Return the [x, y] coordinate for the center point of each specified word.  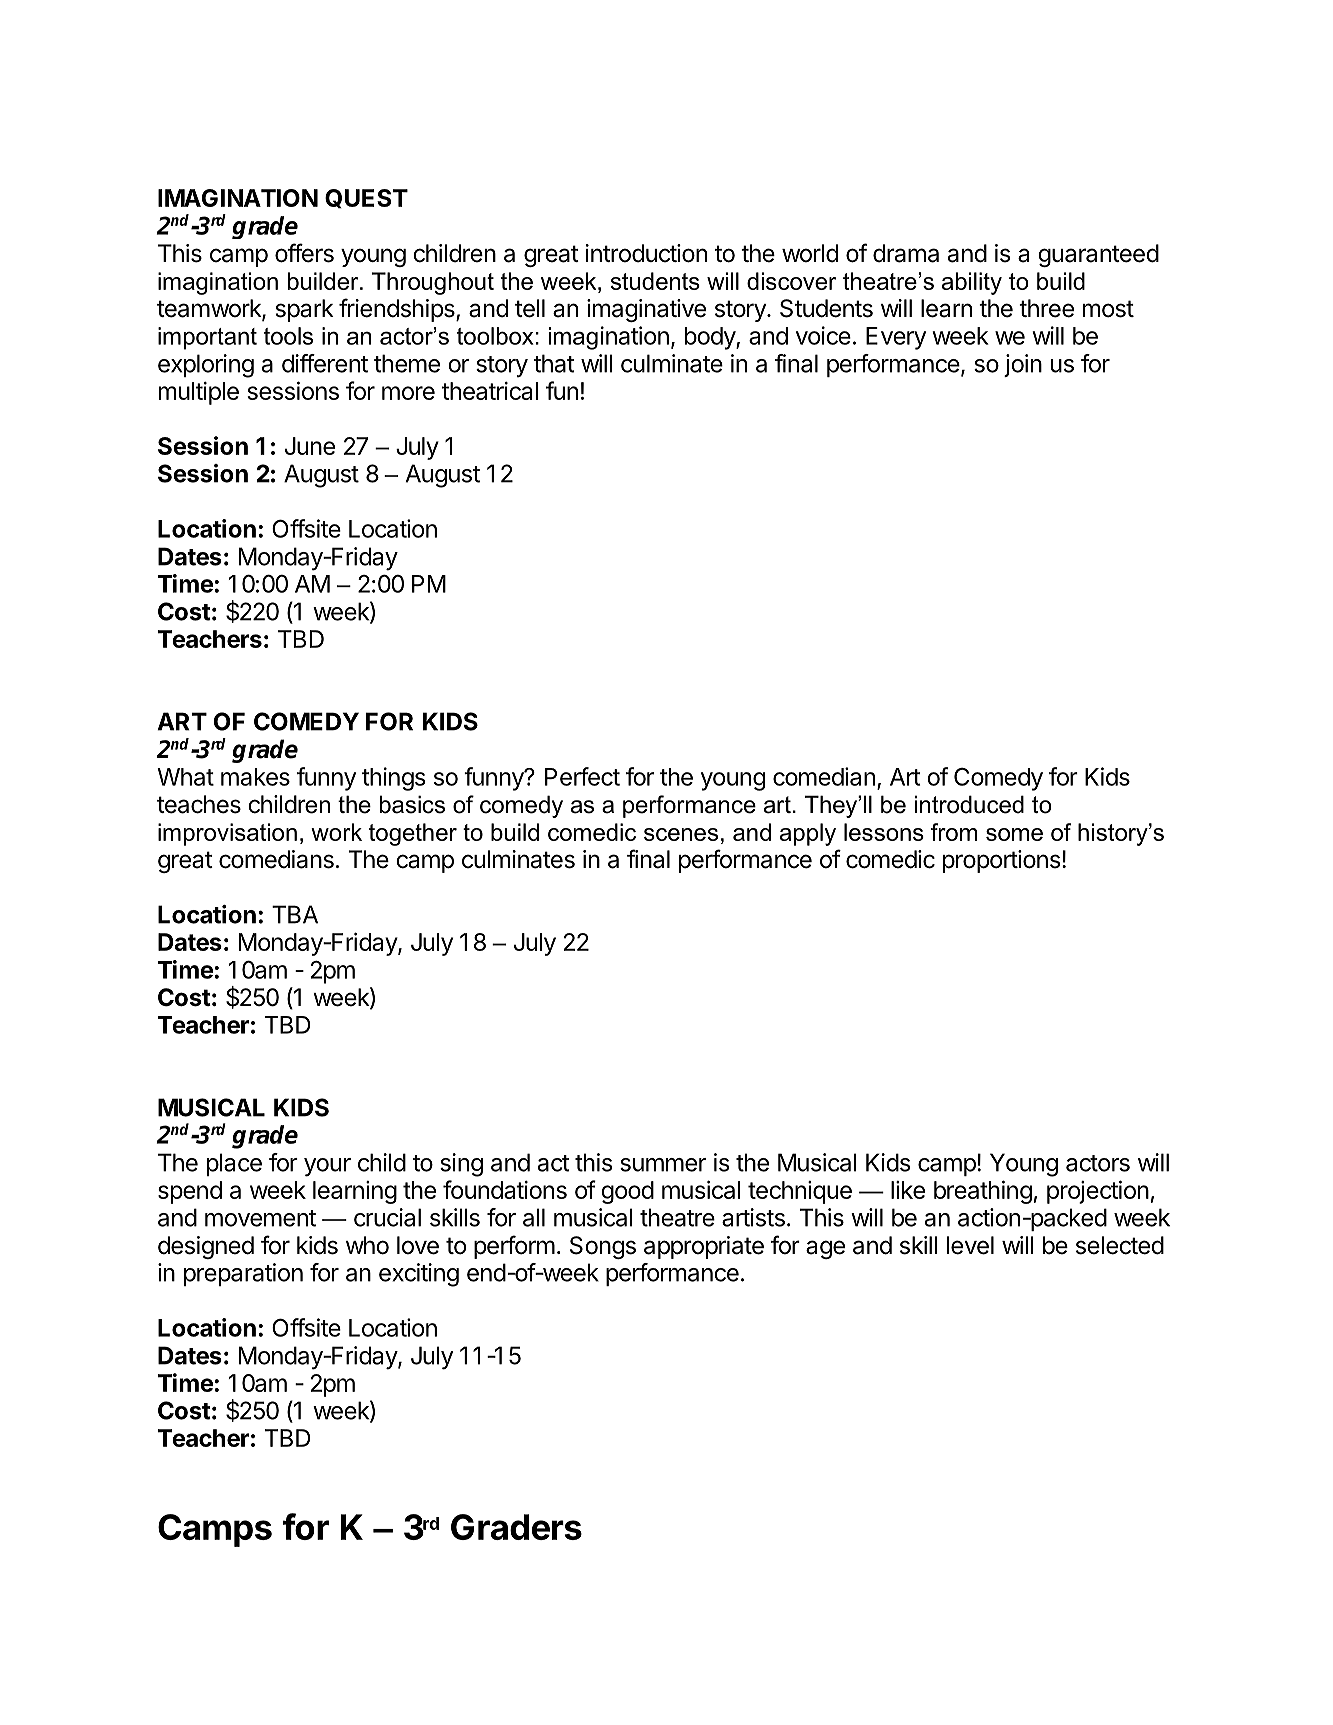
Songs [603, 1247]
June [310, 446]
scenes [681, 834]
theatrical [490, 391]
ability [972, 283]
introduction [646, 253]
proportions [1001, 861]
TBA [295, 914]
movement [260, 1218]
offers [304, 253]
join [1023, 365]
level [970, 1245]
